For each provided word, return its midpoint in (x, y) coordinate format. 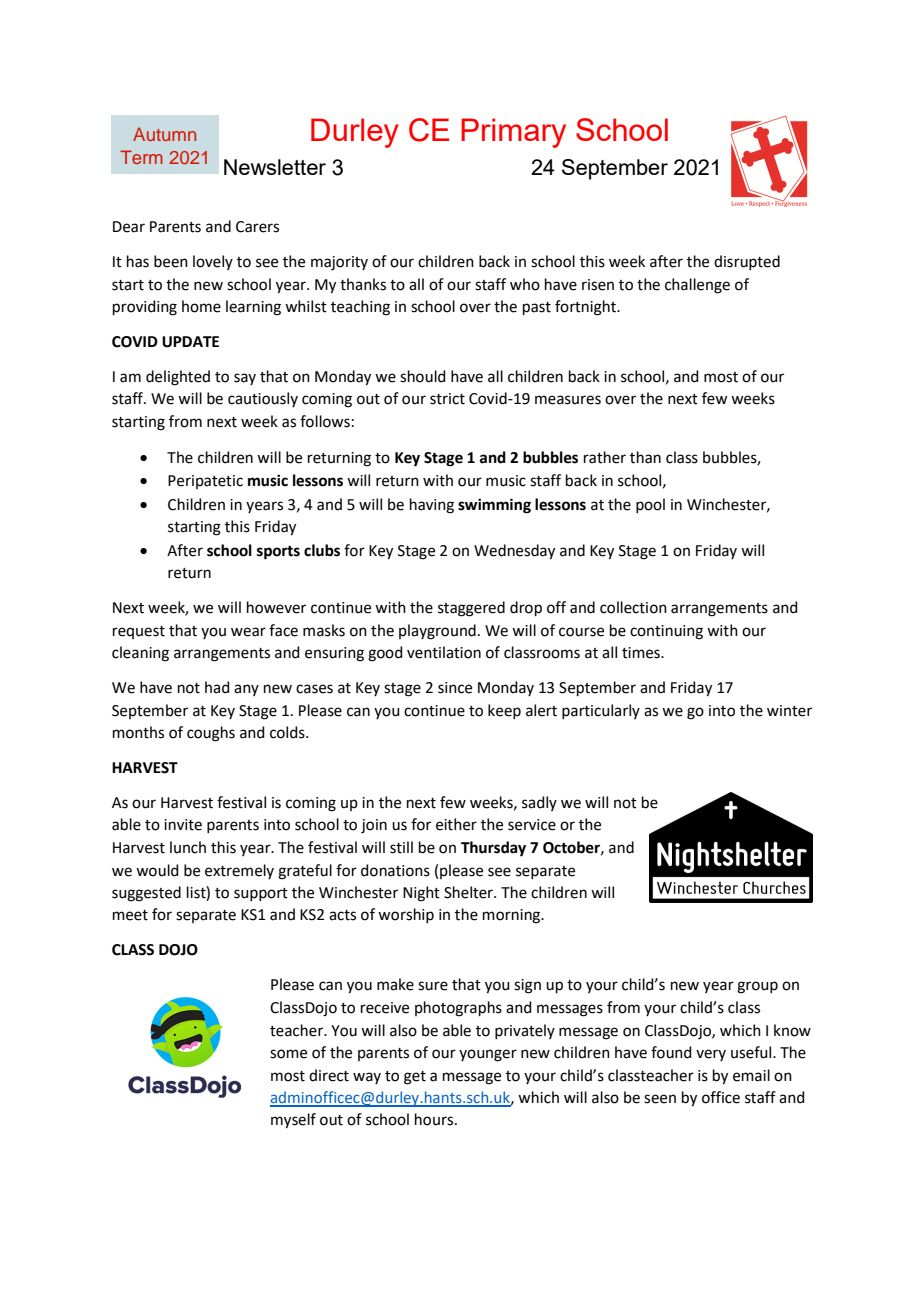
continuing (666, 632)
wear (248, 632)
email (751, 1075)
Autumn (164, 134)
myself (293, 1121)
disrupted (747, 262)
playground (437, 632)
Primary (513, 133)
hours (434, 1119)
